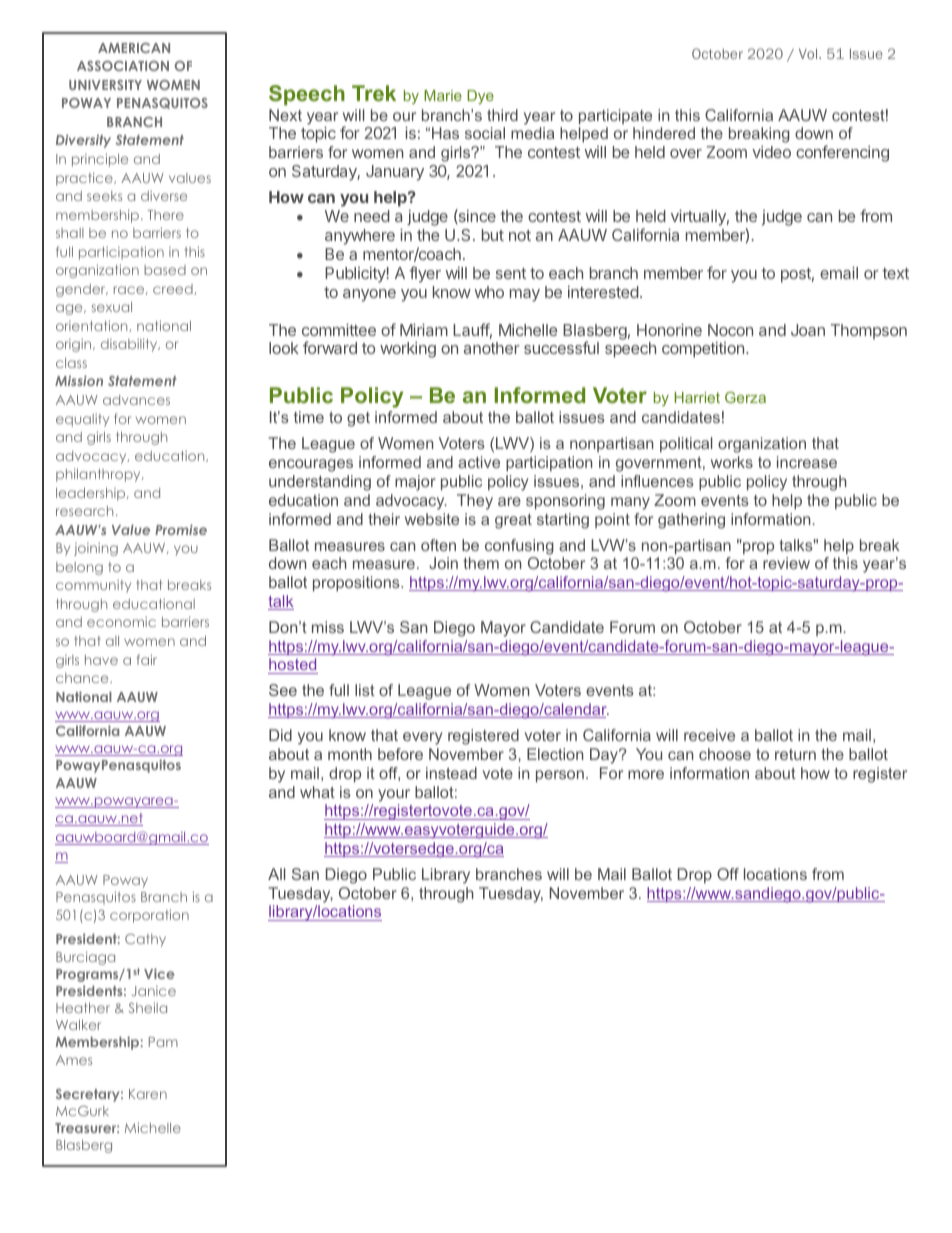  What do you see at coordinates (136, 400) in the image?
I see `advances` at bounding box center [136, 400].
